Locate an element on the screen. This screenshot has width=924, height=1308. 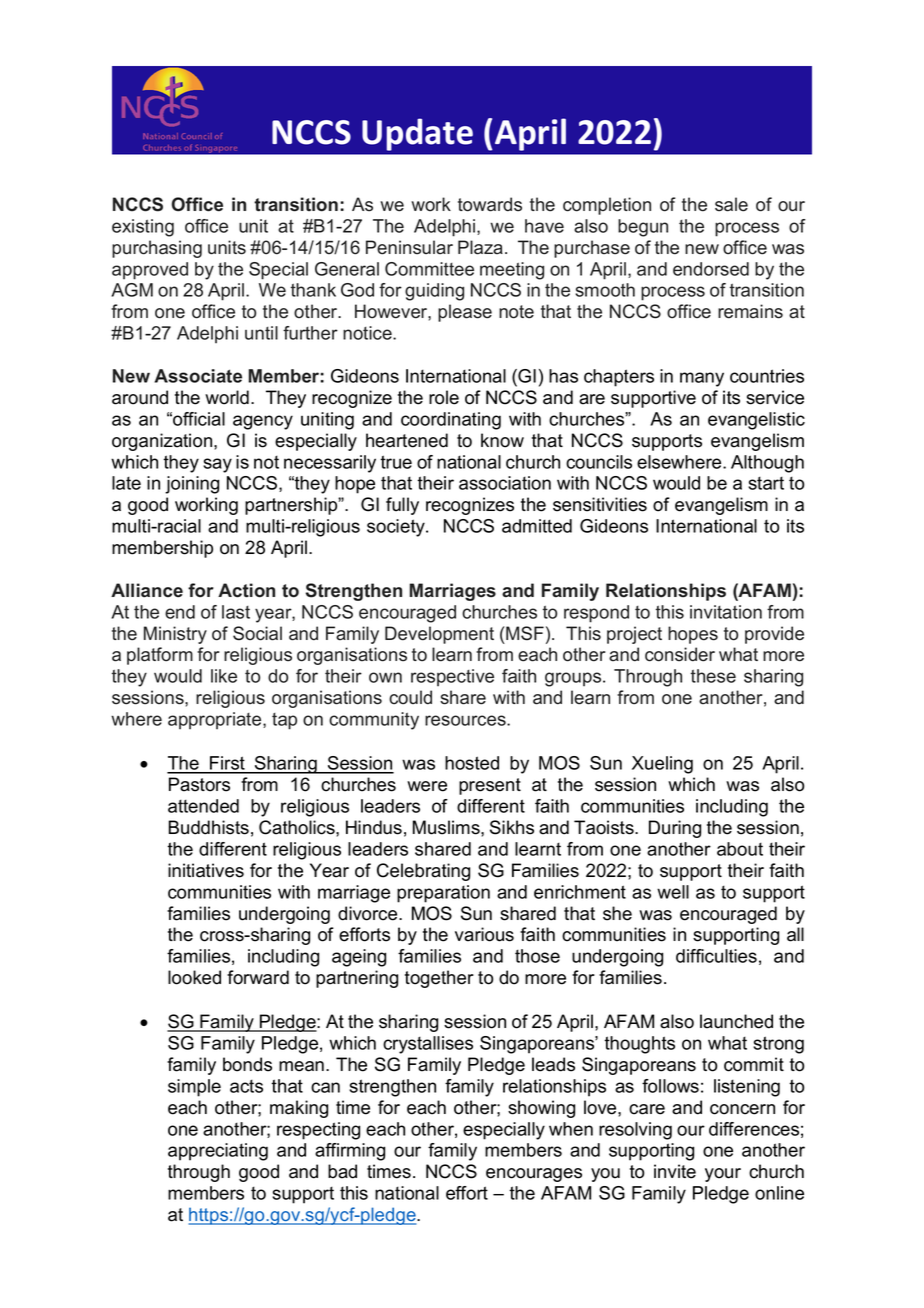
appreciating is located at coordinates (218, 1152).
